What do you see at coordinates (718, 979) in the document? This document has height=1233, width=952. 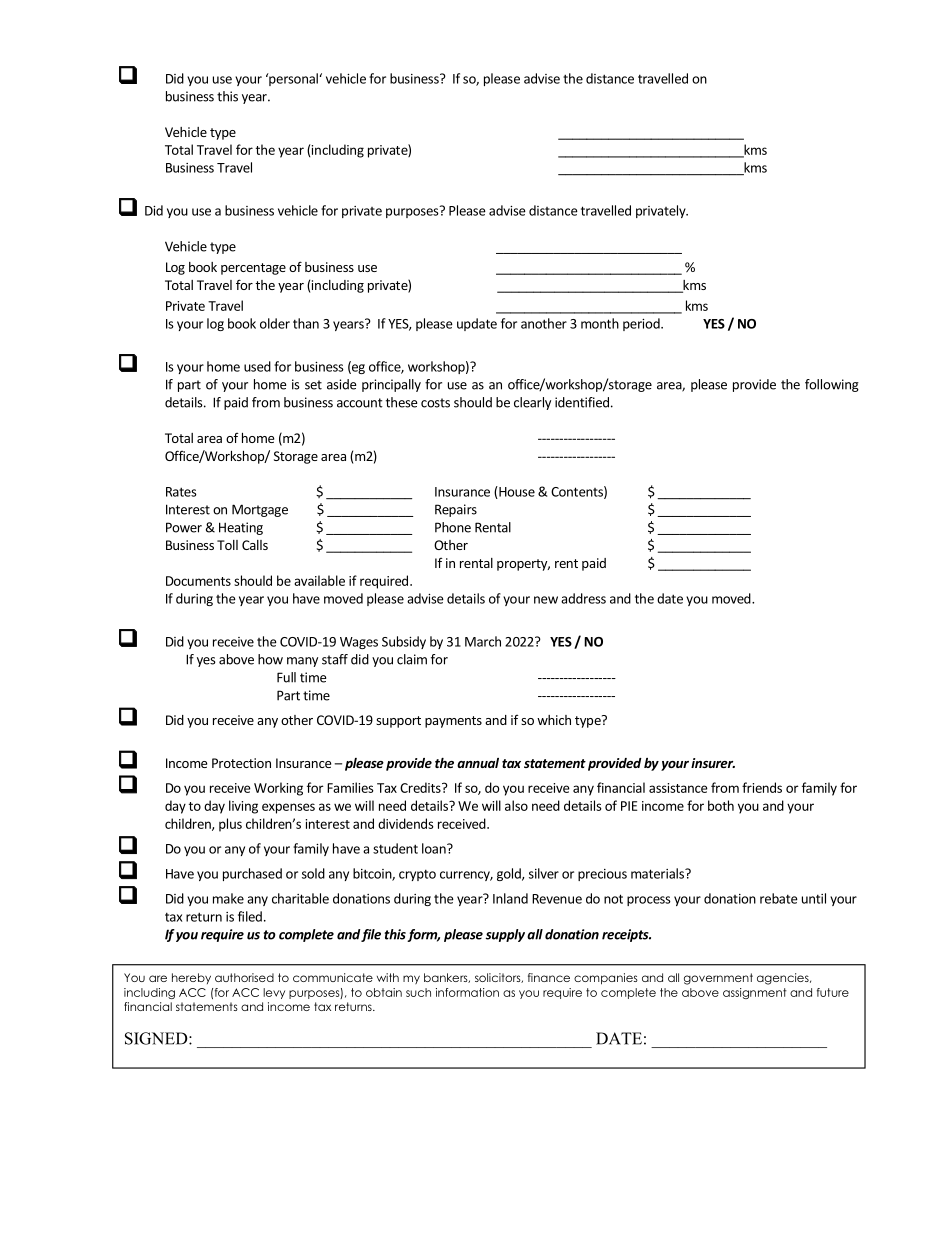 I see `government` at bounding box center [718, 979].
